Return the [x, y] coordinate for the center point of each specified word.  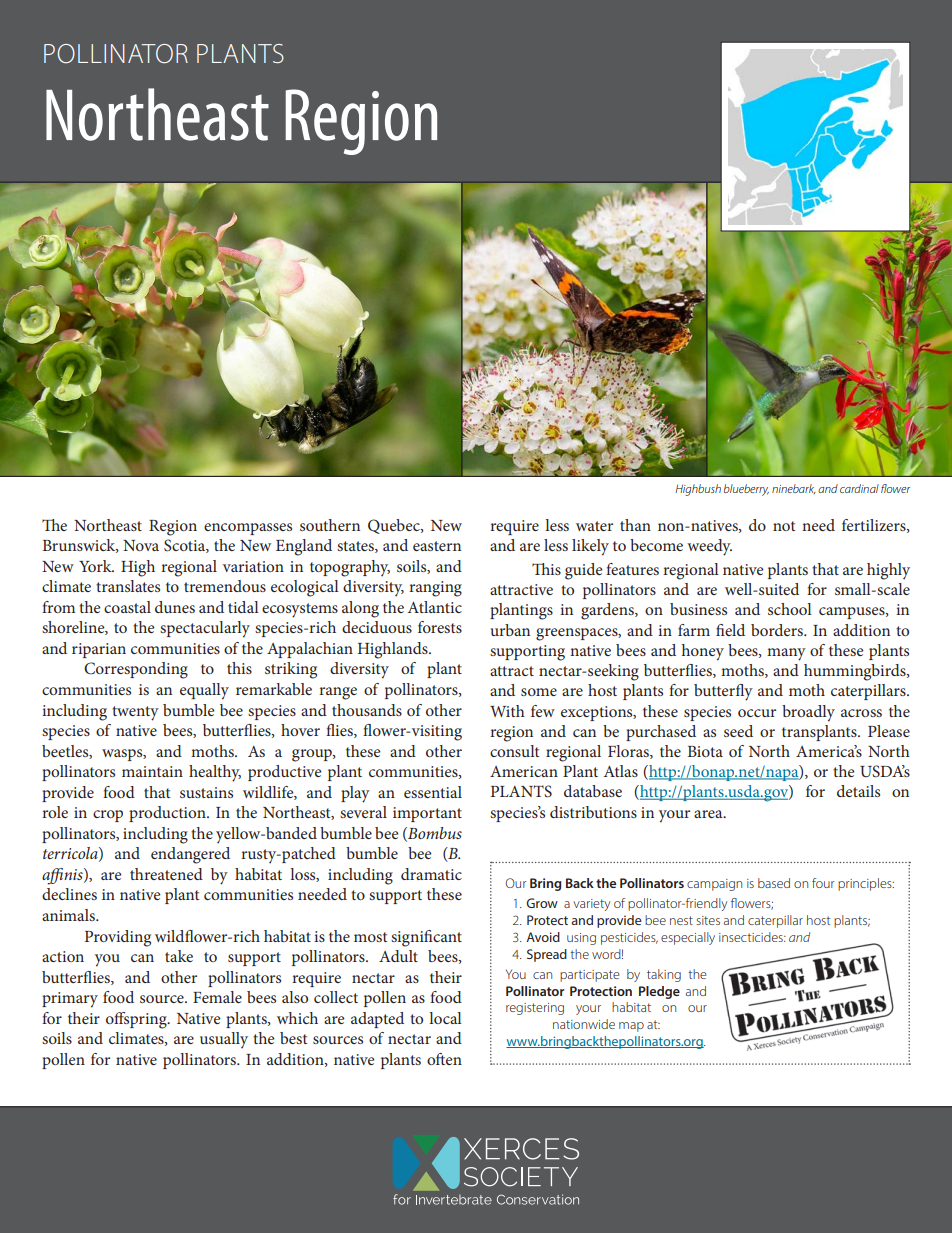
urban [510, 630]
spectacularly [205, 629]
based [774, 883]
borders [778, 630]
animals [69, 915]
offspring [137, 1020]
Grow [542, 903]
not [784, 526]
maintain [152, 771]
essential [433, 792]
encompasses [248, 529]
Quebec [395, 526]
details [858, 791]
